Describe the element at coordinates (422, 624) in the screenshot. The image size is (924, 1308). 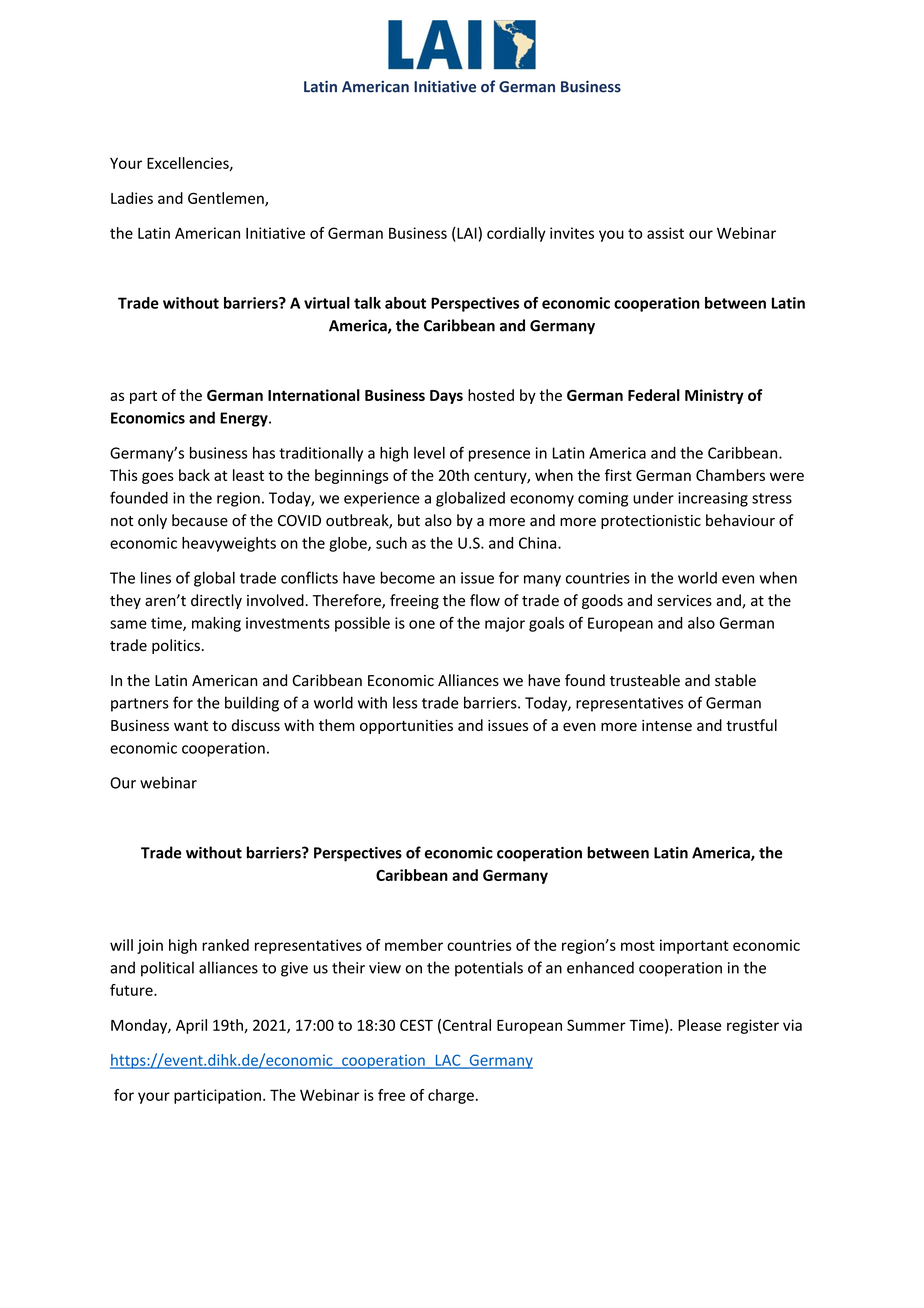
I see `one` at that location.
